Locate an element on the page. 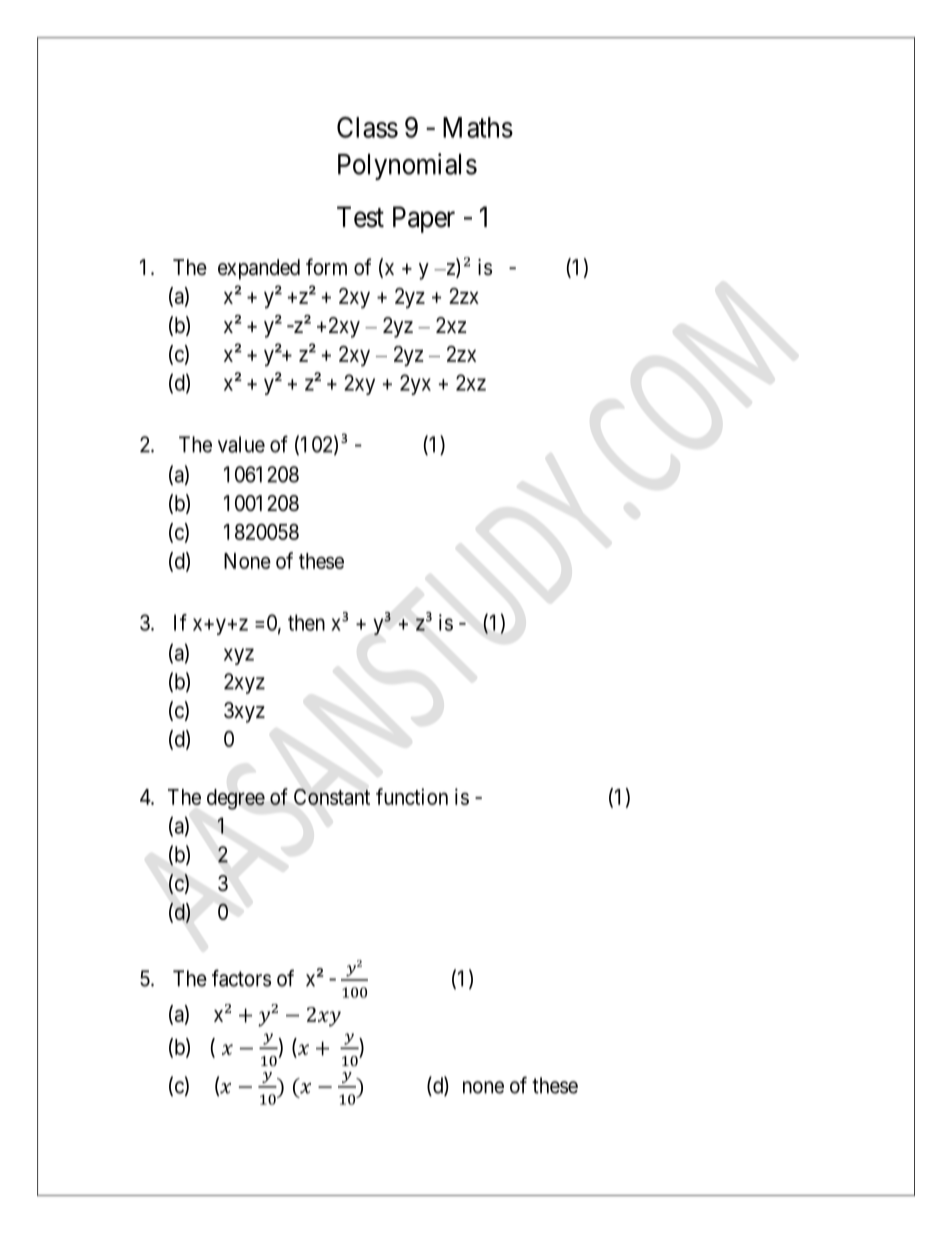 The height and width of the image is (1233, 952). Test is located at coordinates (360, 217).
